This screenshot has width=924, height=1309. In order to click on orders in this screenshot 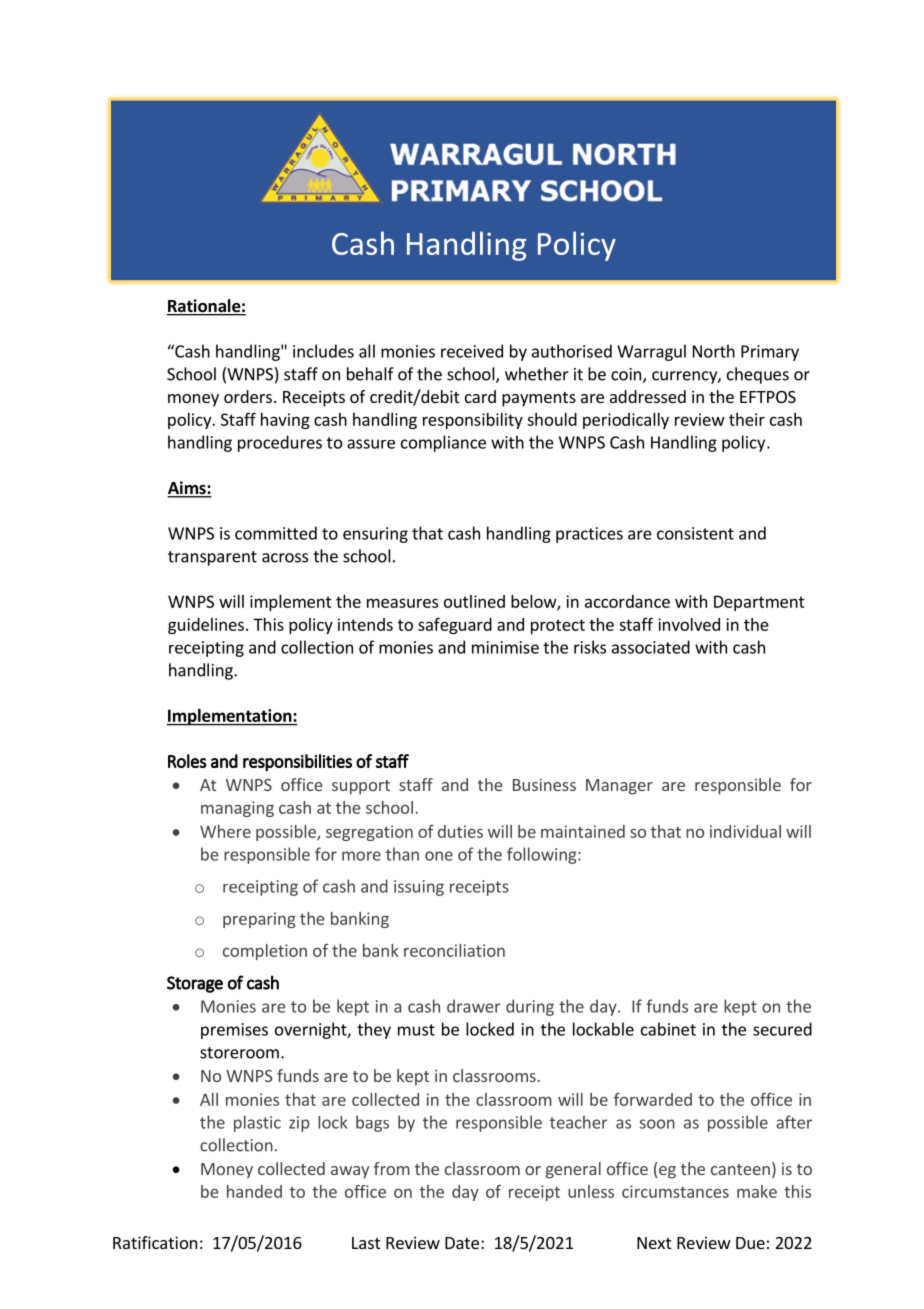, I will do `click(248, 396)`.
